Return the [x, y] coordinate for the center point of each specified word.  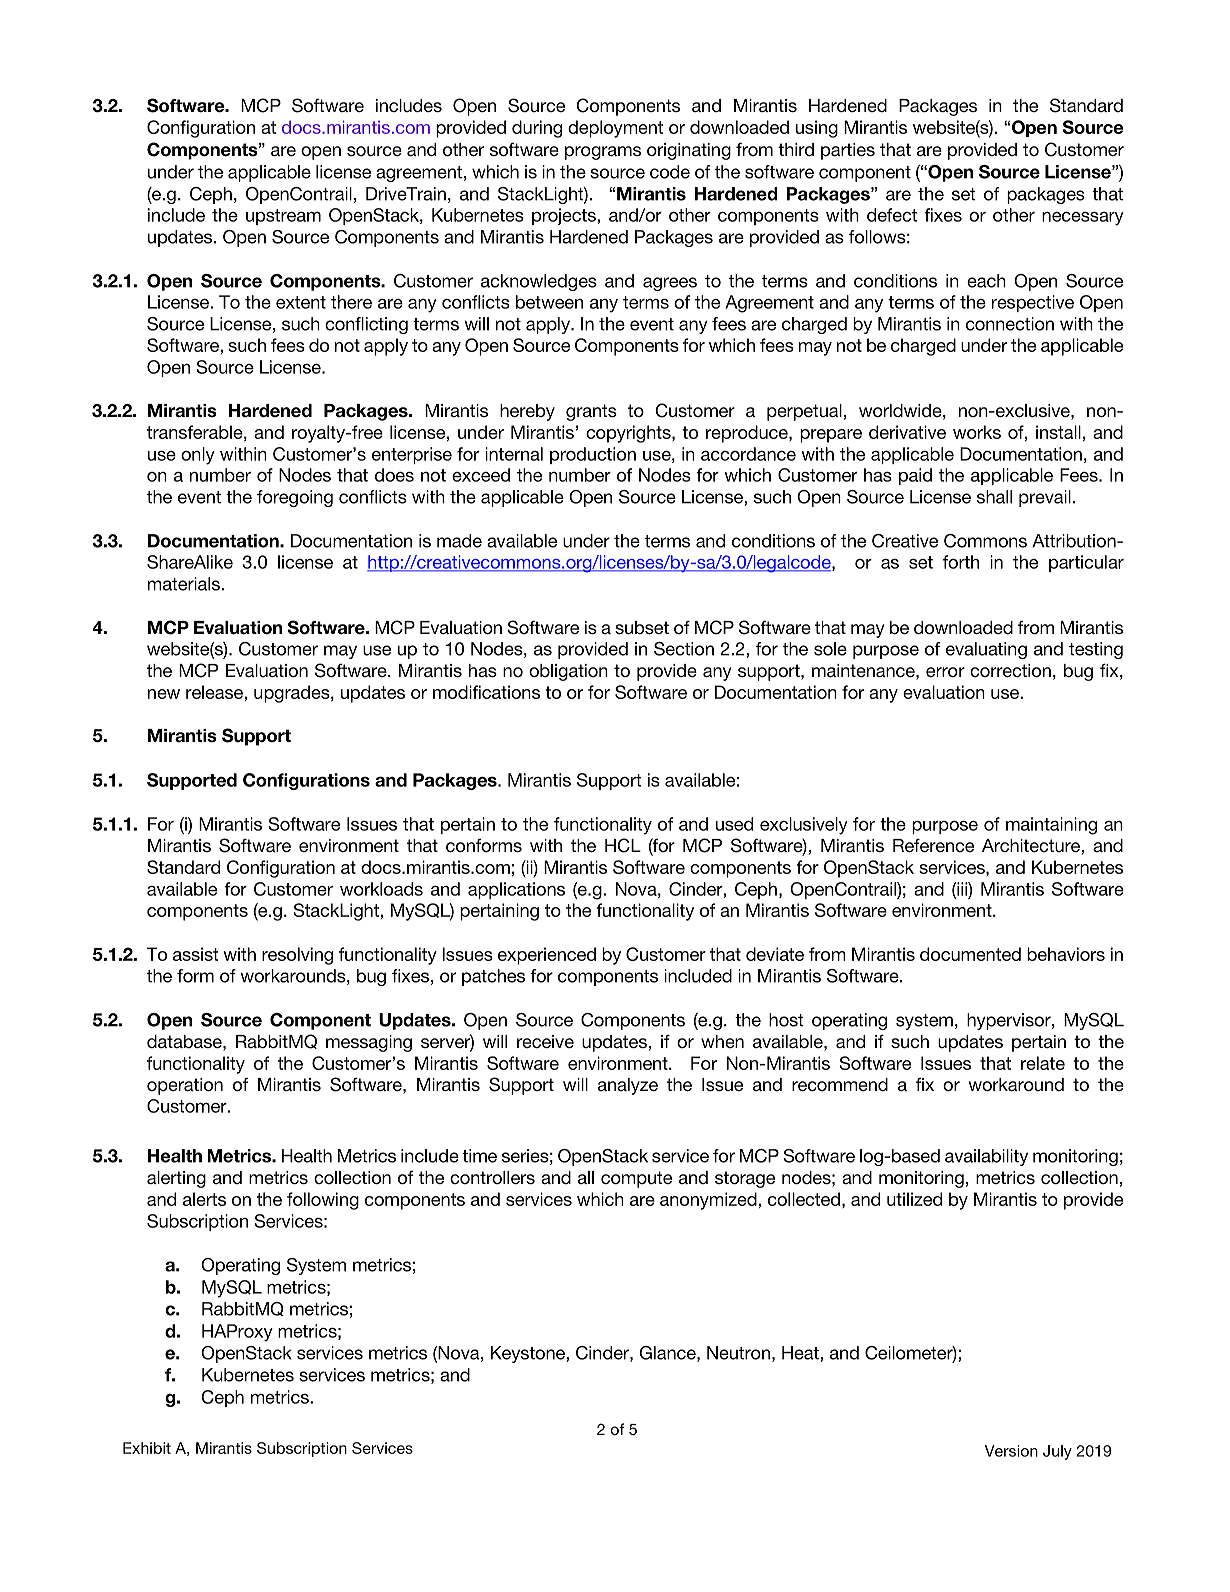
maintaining [1051, 826]
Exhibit [147, 1448]
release [215, 692]
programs [603, 153]
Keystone [529, 1354]
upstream [283, 217]
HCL [623, 845]
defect [892, 215]
